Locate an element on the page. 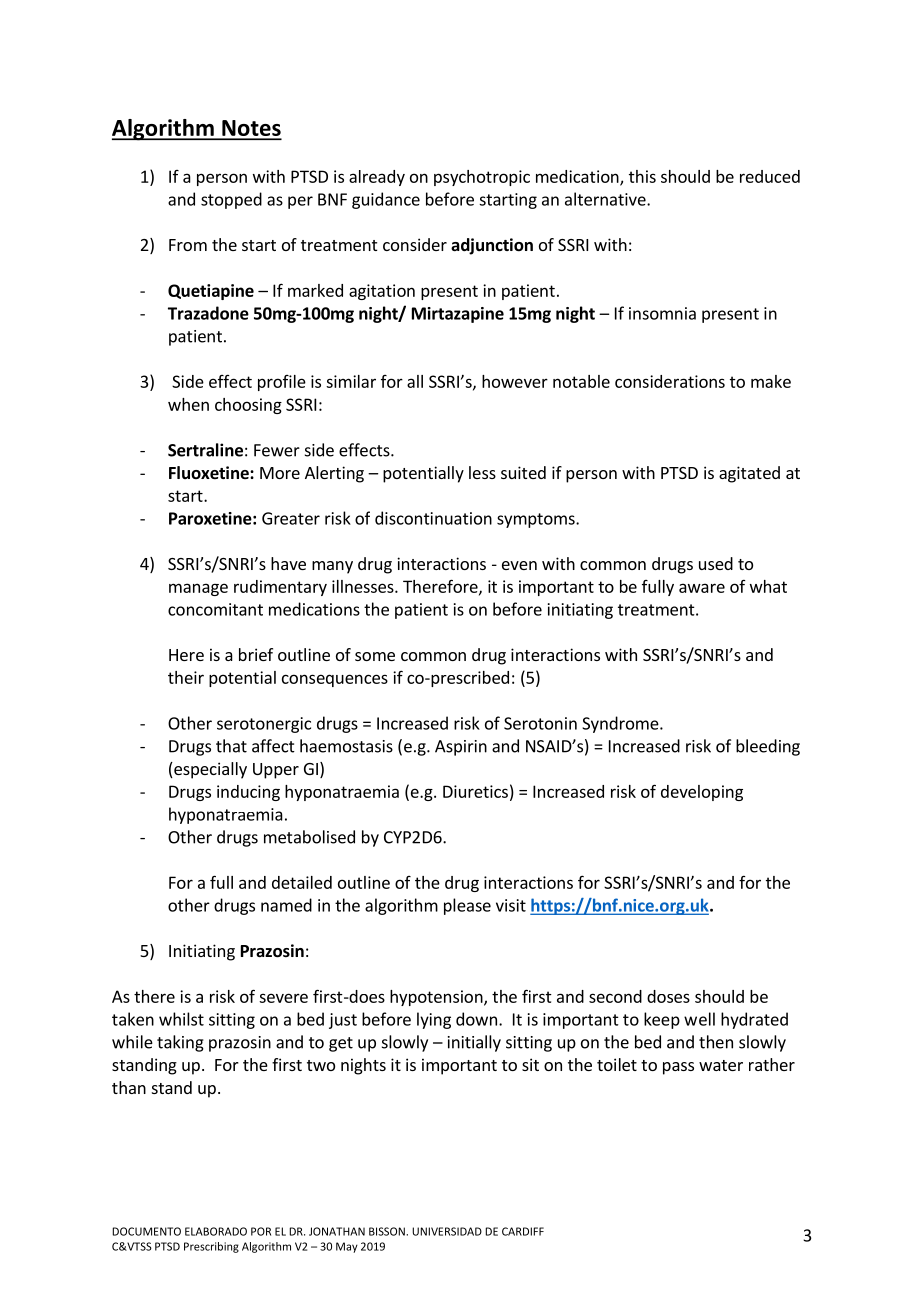  CARDIFF is located at coordinates (523, 1231).
